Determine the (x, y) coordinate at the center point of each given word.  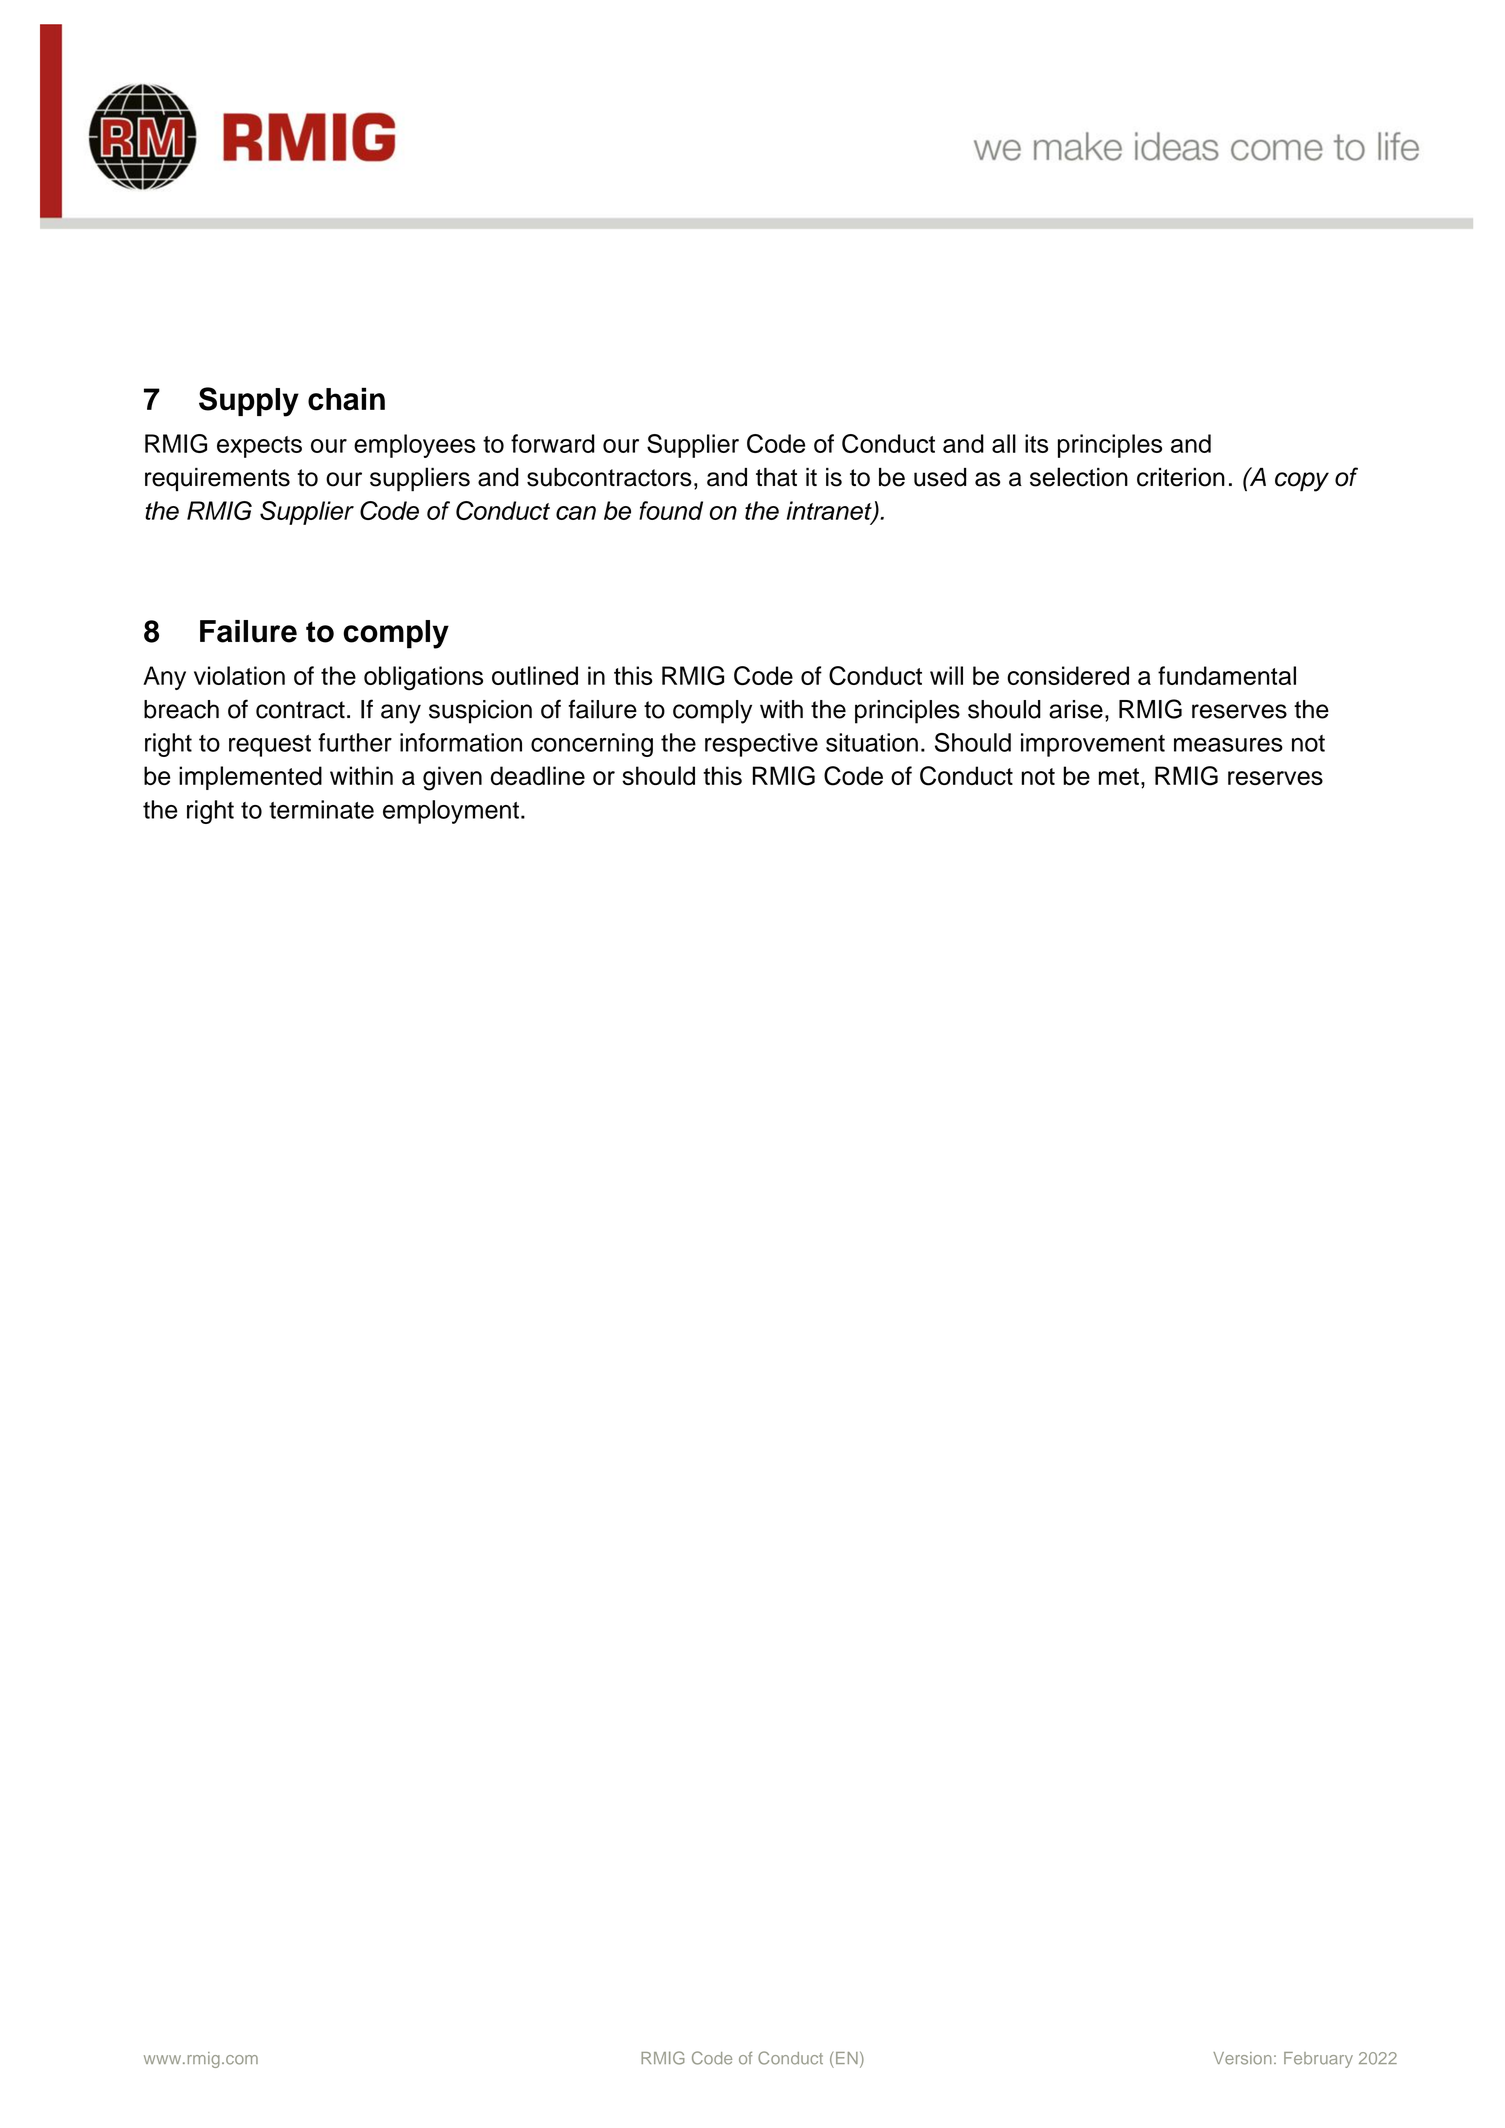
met (1119, 776)
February (1318, 2060)
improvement (1093, 745)
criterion (1181, 477)
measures (1228, 745)
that (776, 477)
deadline (538, 775)
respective (761, 745)
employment (451, 812)
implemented (250, 778)
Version (1242, 2058)
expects (259, 447)
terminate (321, 809)
